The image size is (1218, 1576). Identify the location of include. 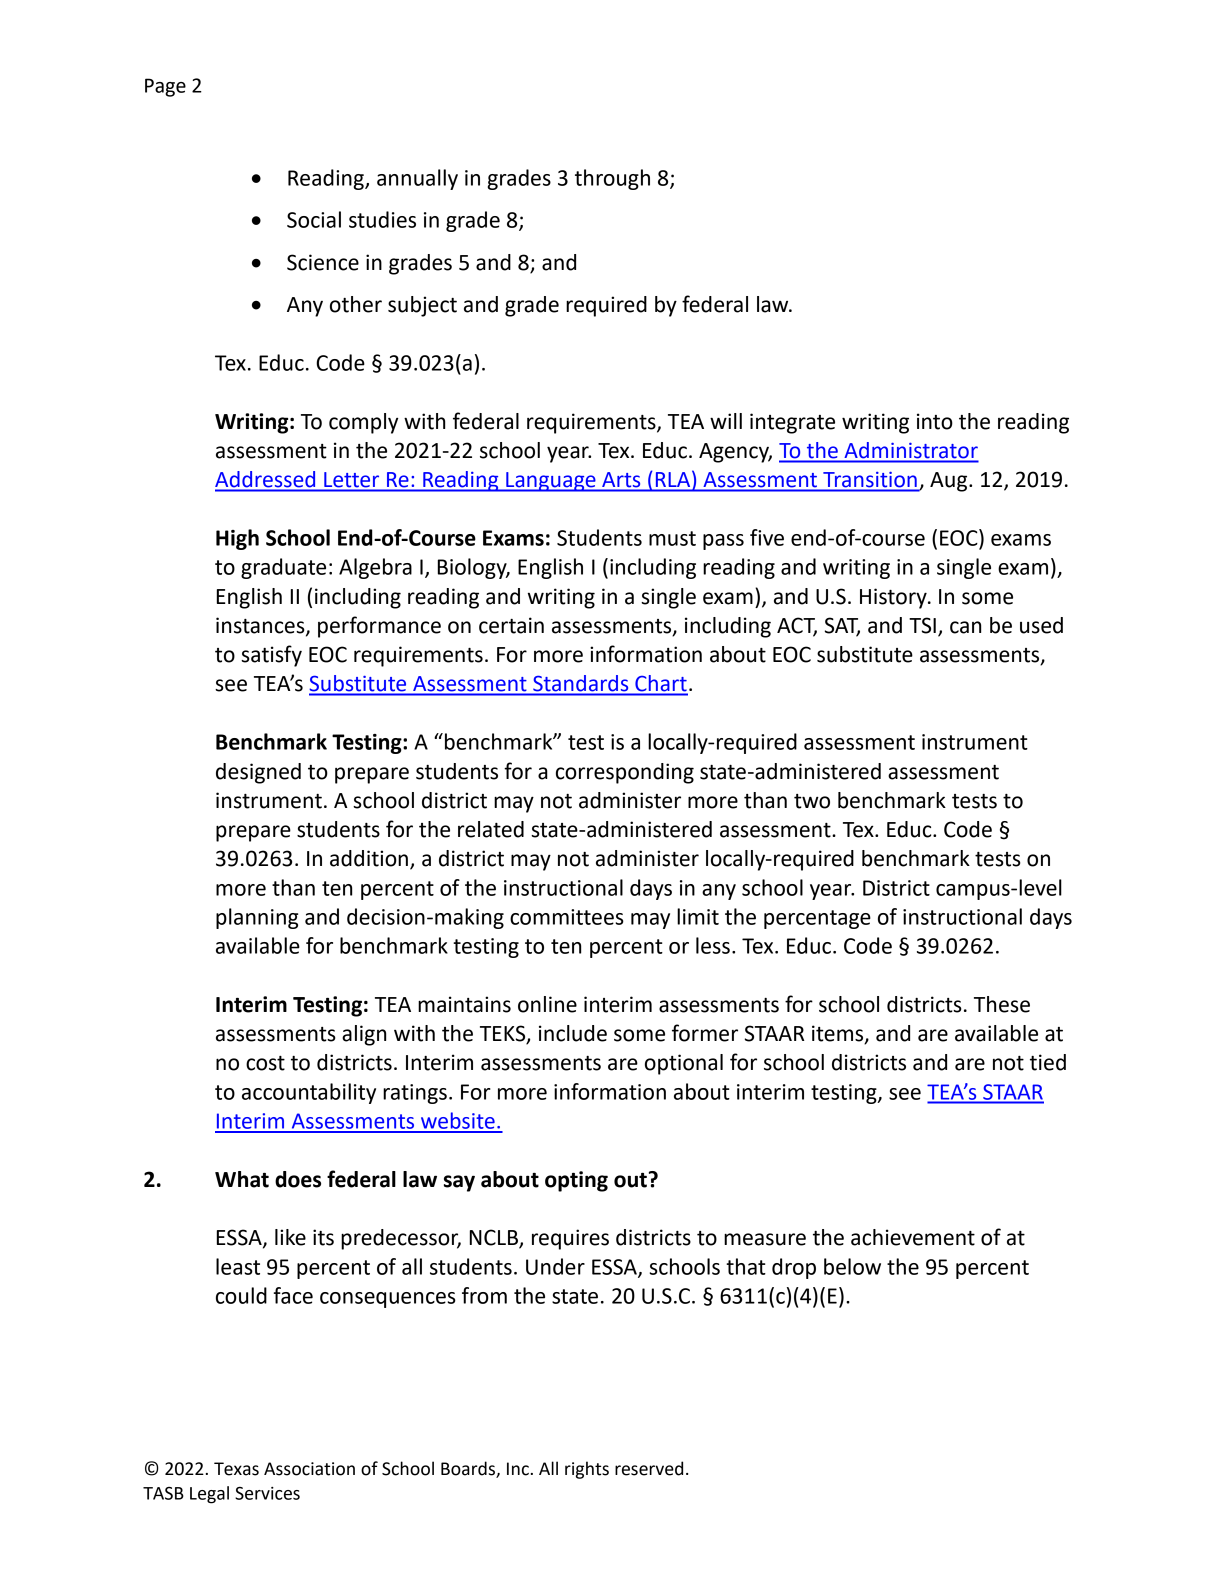
(573, 1033).
